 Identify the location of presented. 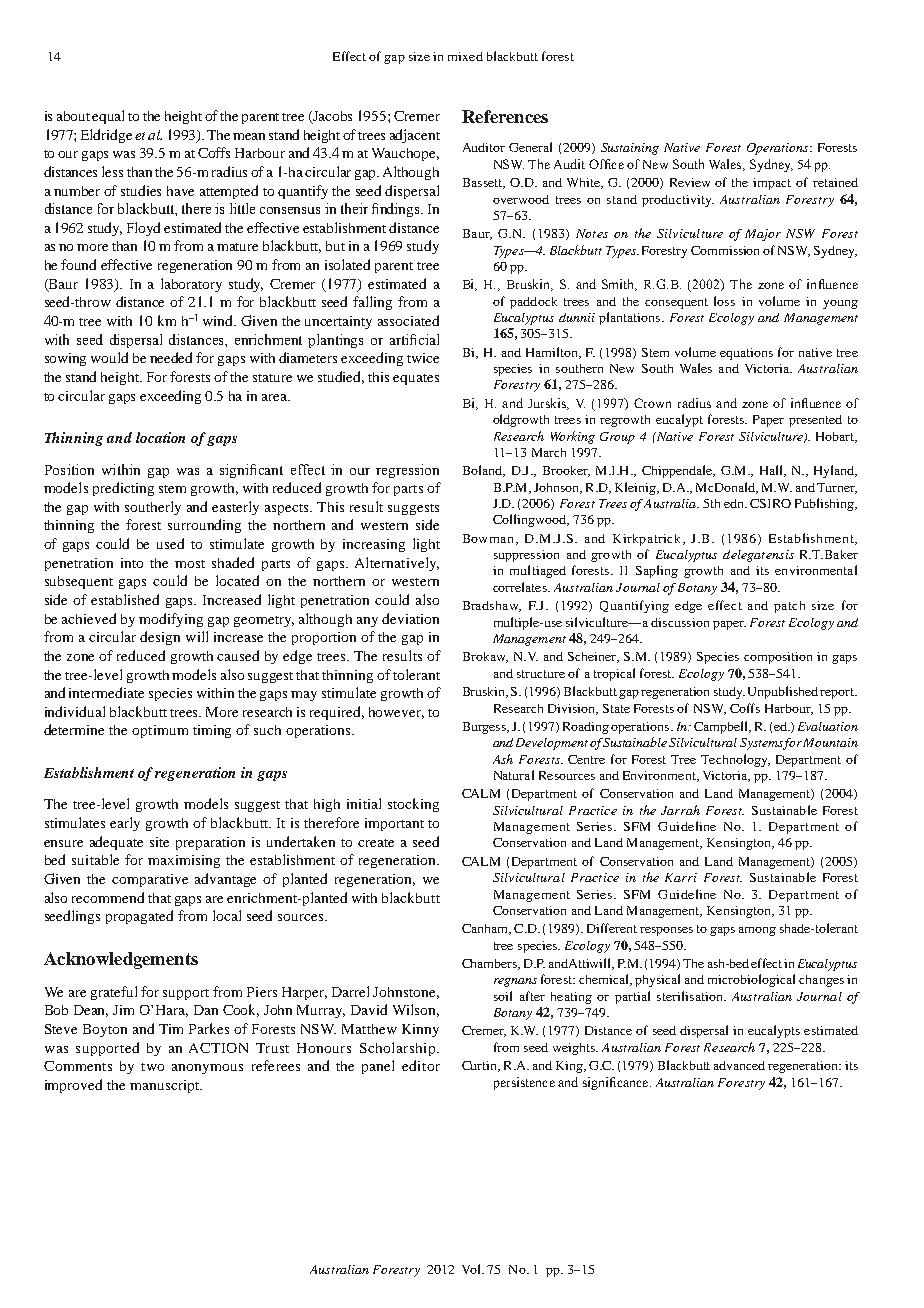
(815, 421).
